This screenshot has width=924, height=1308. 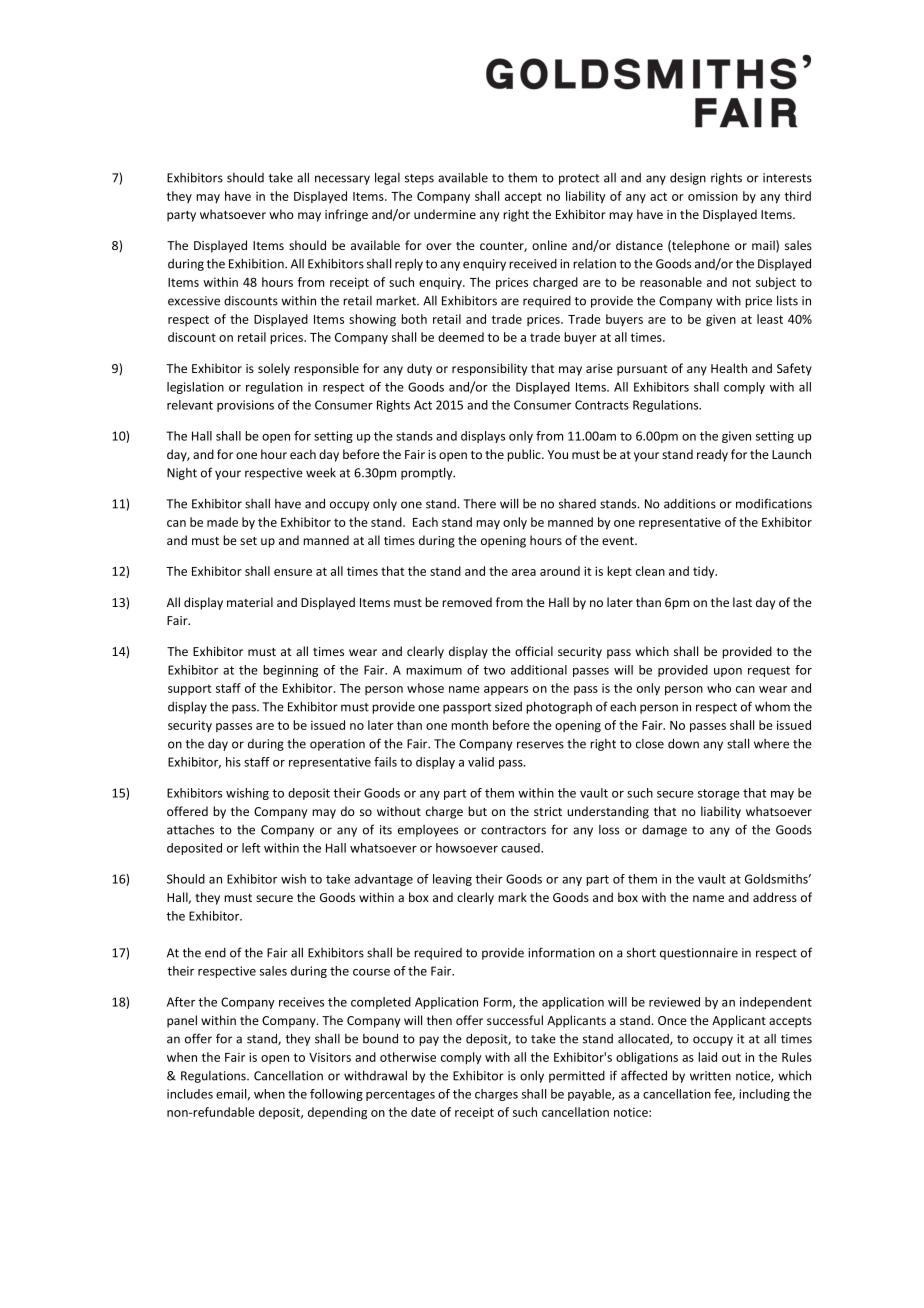 I want to click on date, so click(x=423, y=1112).
